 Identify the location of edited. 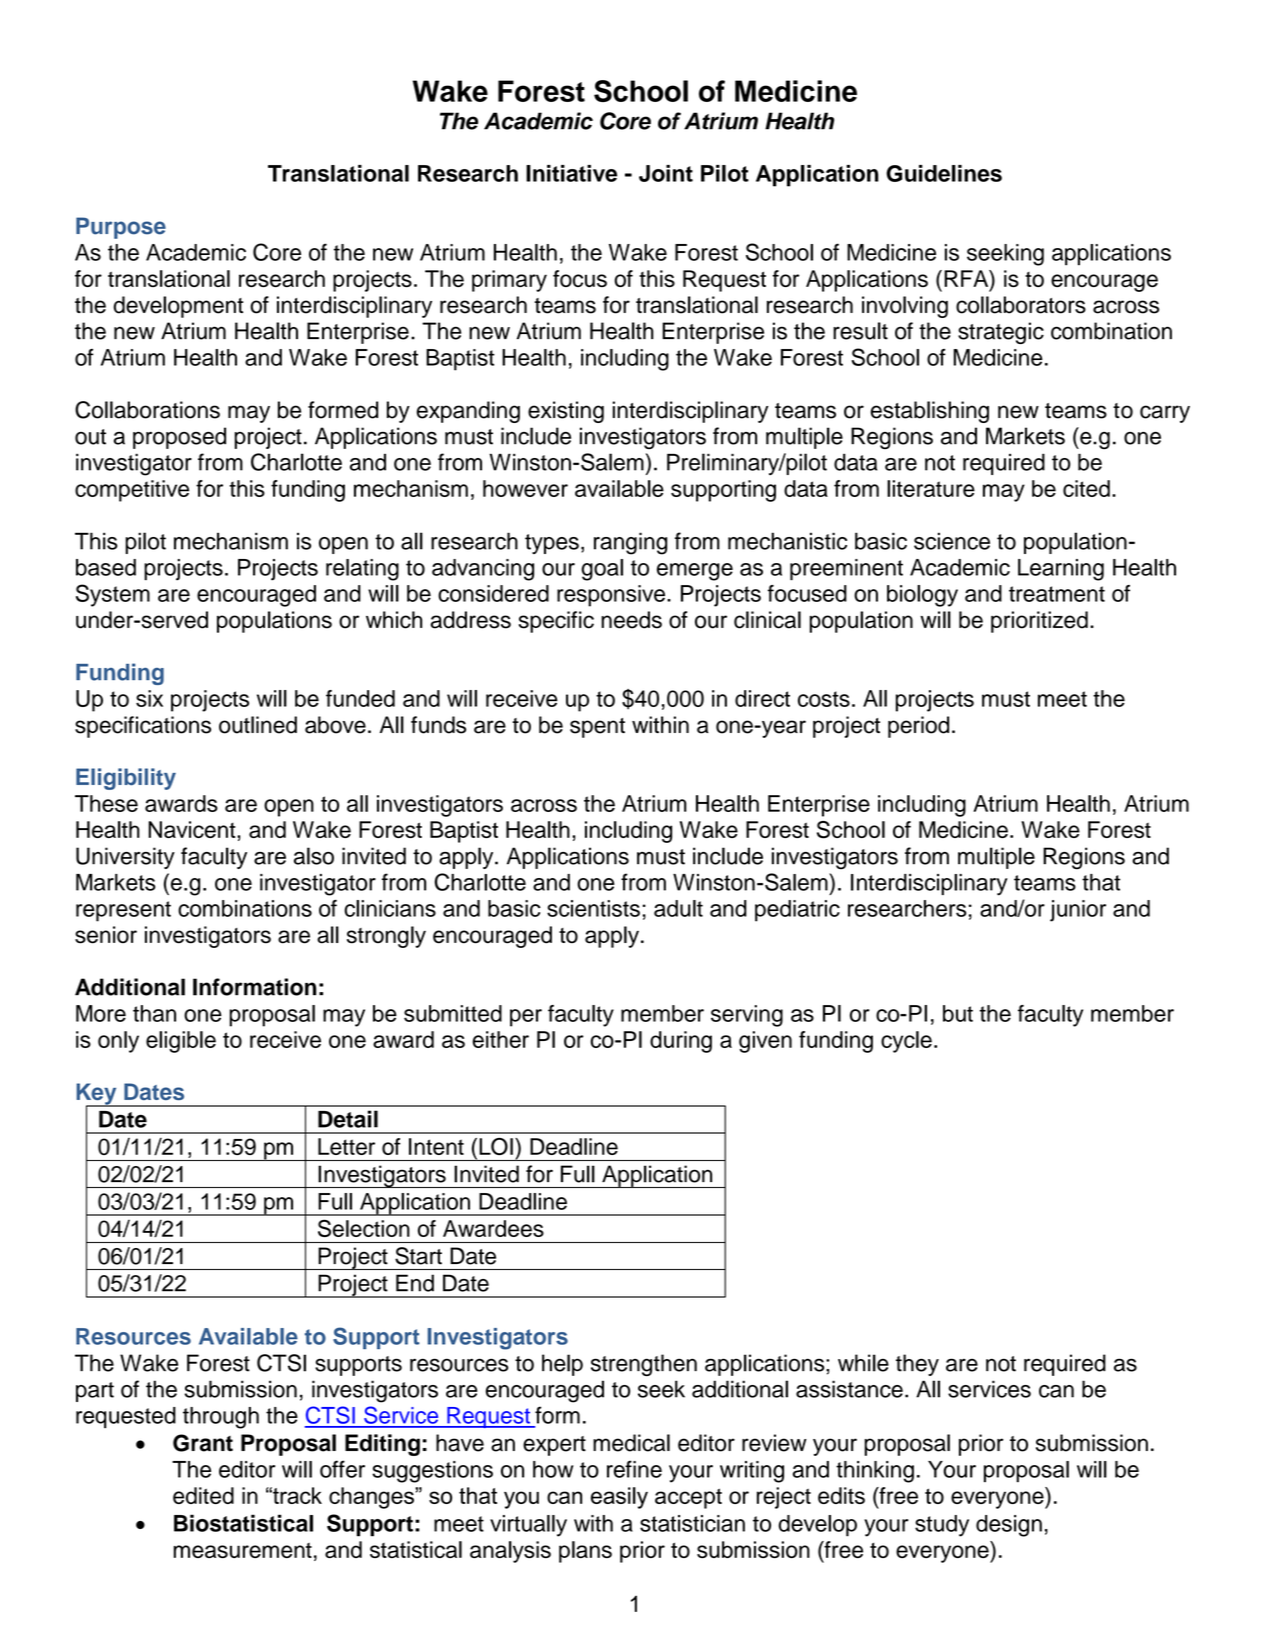
(203, 1495).
